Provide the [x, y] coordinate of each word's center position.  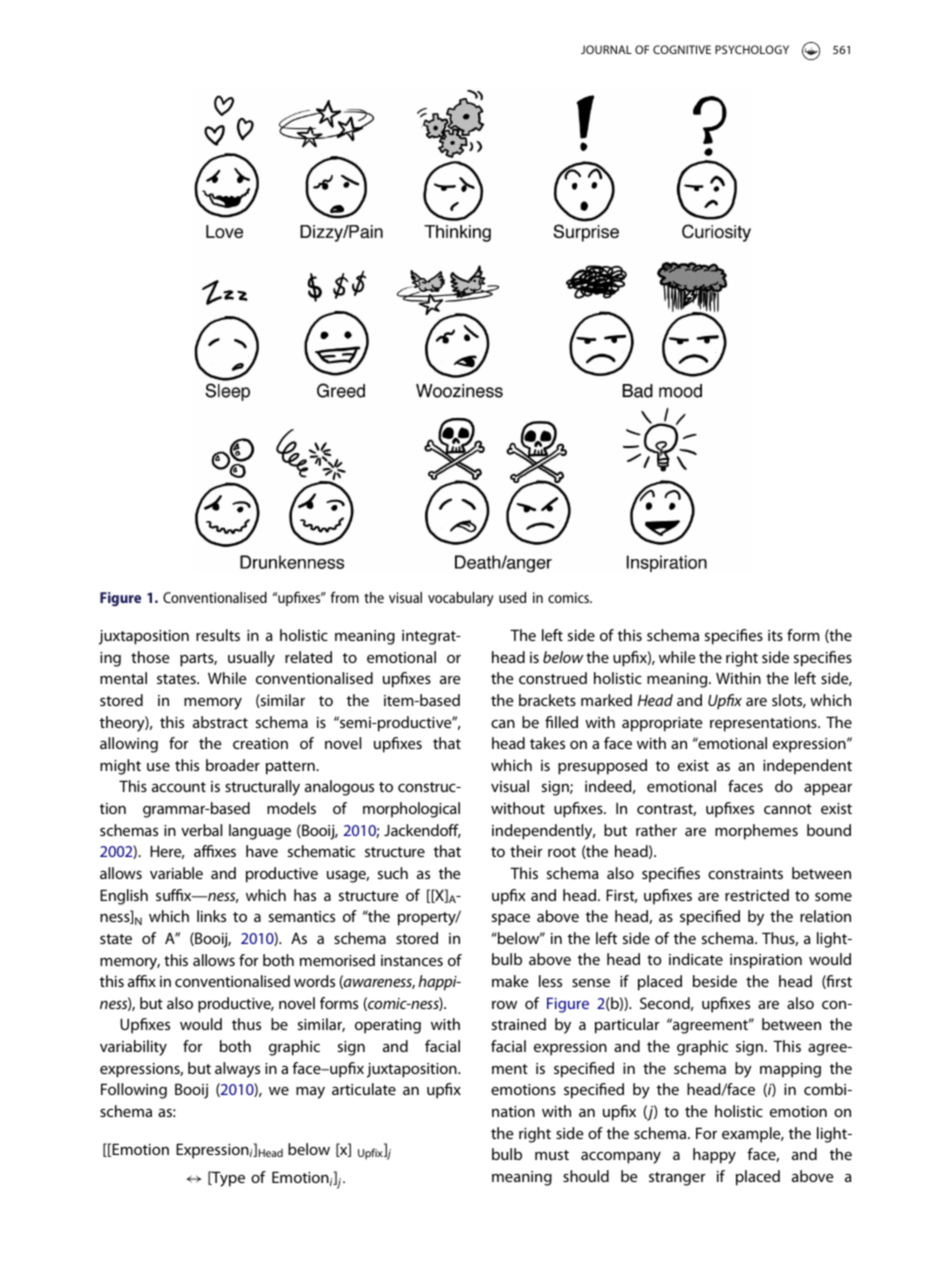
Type [227, 1179]
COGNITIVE [682, 49]
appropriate [662, 724]
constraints [745, 873]
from [344, 597]
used [512, 597]
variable [176, 873]
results [218, 635]
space [511, 919]
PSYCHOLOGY [752, 49]
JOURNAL [606, 49]
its [775, 635]
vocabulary [461, 599]
